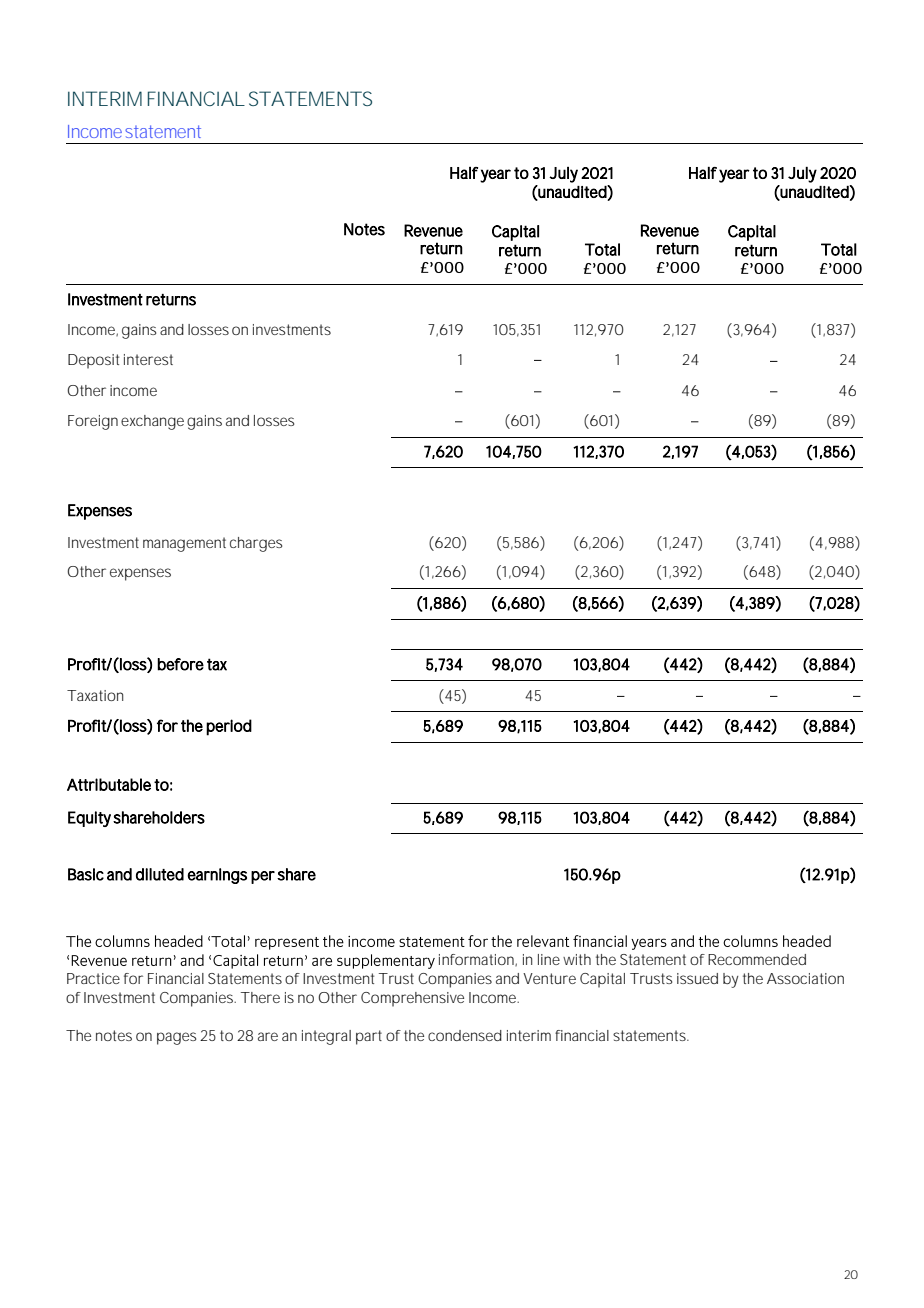 The image size is (924, 1308). I want to click on charges, so click(256, 544).
